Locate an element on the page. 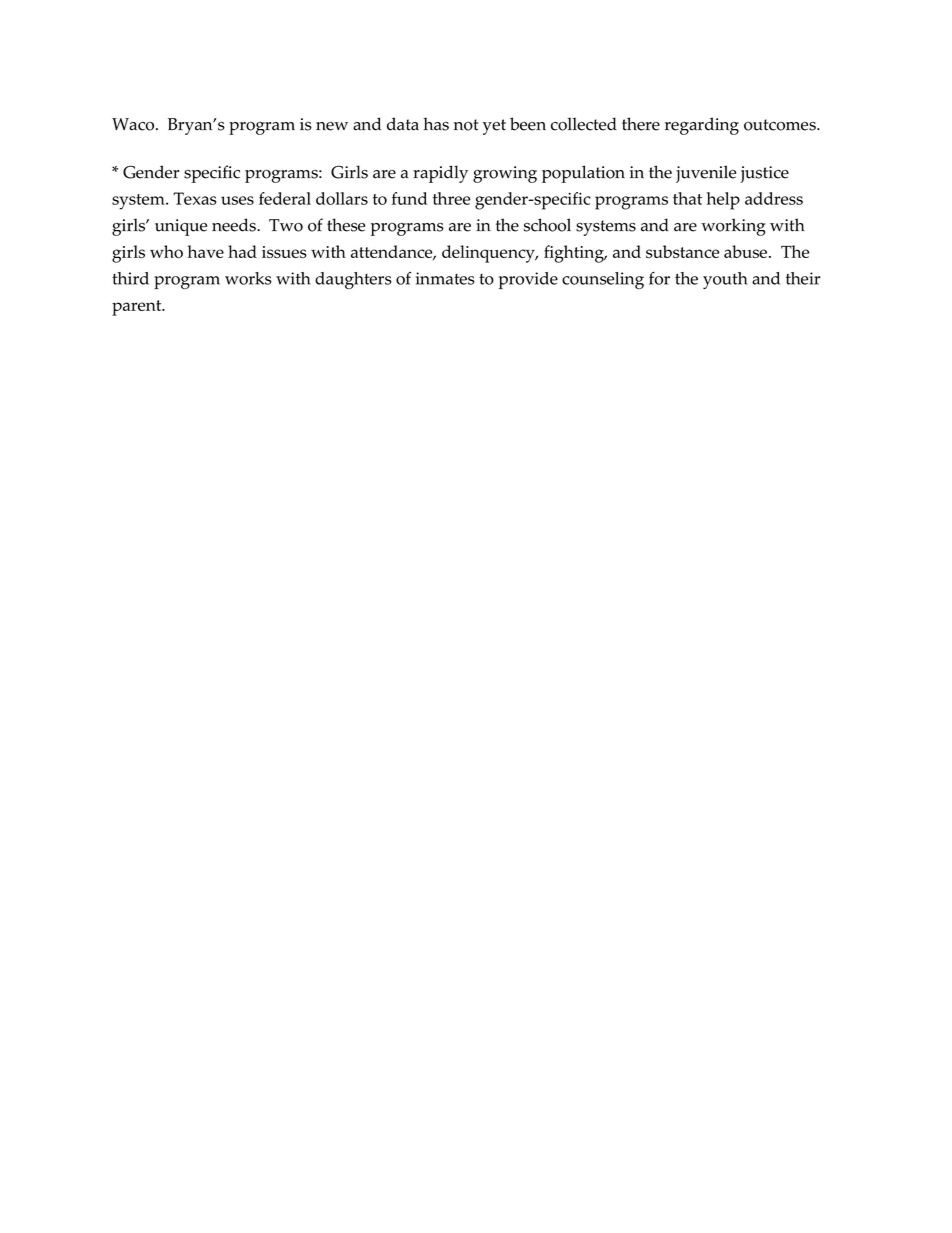 This page has width=952, height=1233. school is located at coordinates (547, 225).
